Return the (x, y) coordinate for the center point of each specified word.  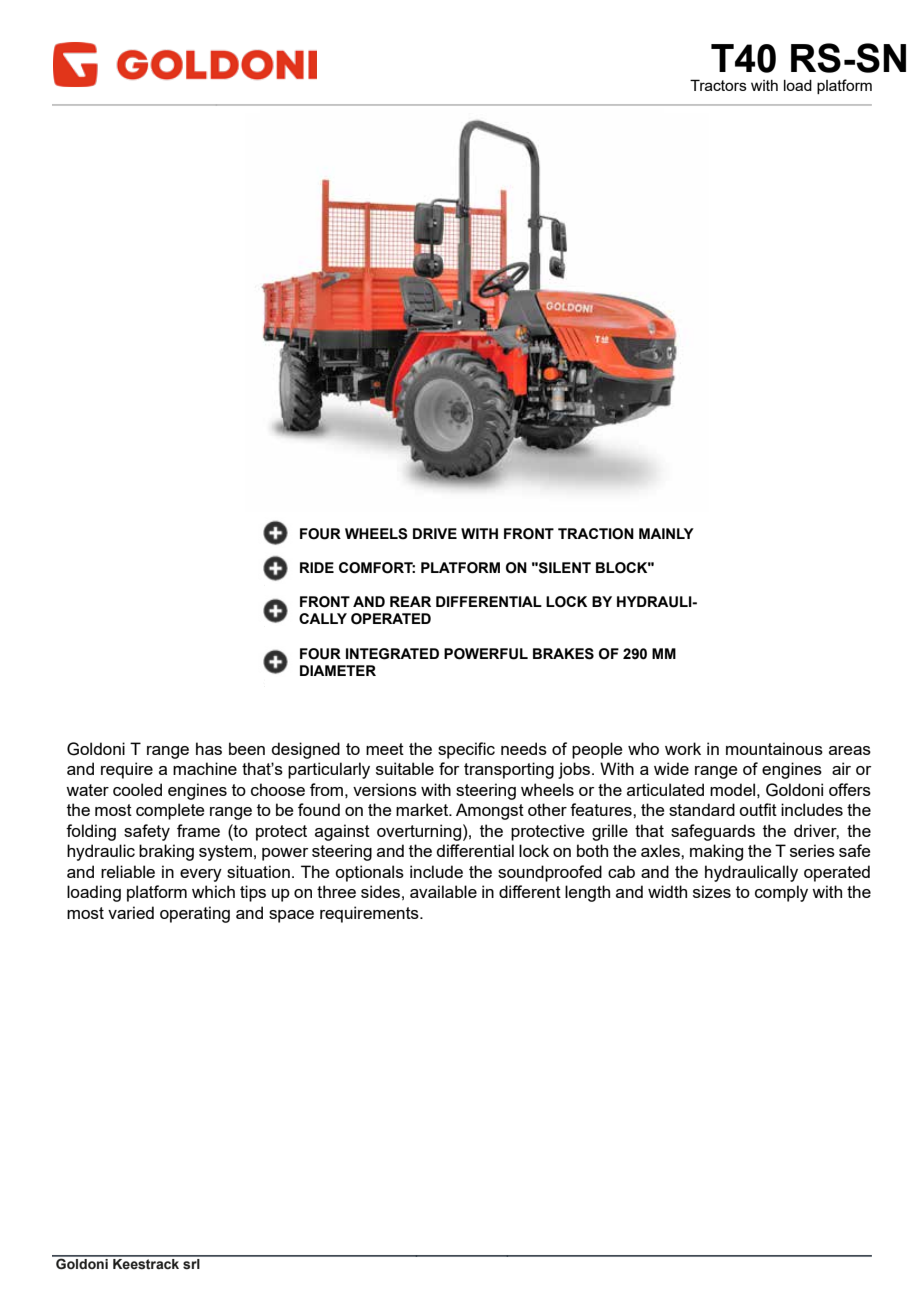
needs (524, 748)
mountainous (774, 748)
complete (170, 811)
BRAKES (563, 654)
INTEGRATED (392, 654)
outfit (758, 809)
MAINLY (666, 533)
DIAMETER (338, 670)
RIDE (317, 567)
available (443, 891)
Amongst (490, 811)
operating (195, 914)
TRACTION (596, 534)
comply (781, 893)
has (209, 748)
